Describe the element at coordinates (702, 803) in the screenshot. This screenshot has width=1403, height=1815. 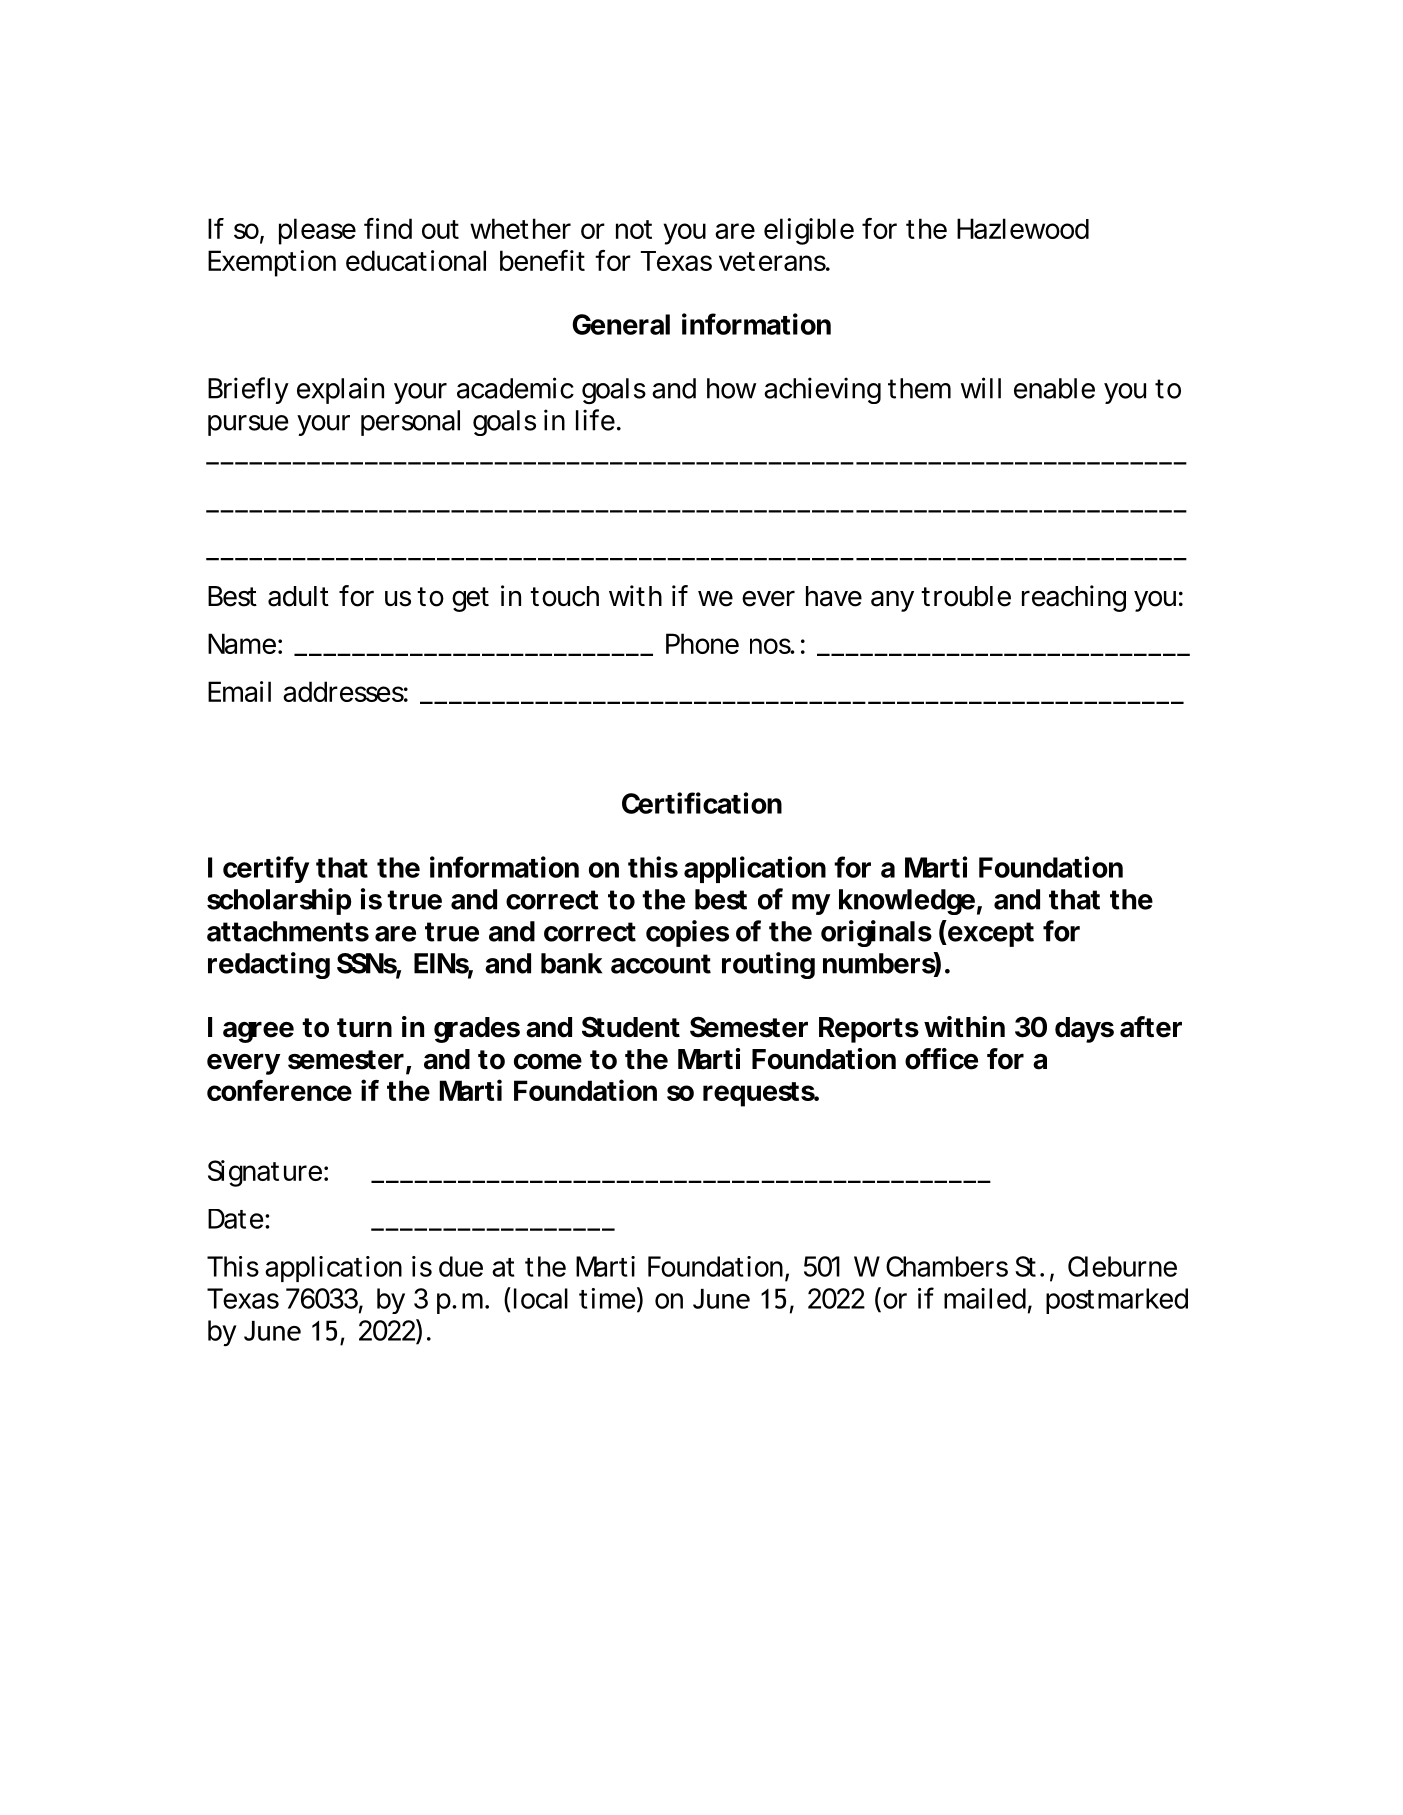
I see `Certification` at that location.
